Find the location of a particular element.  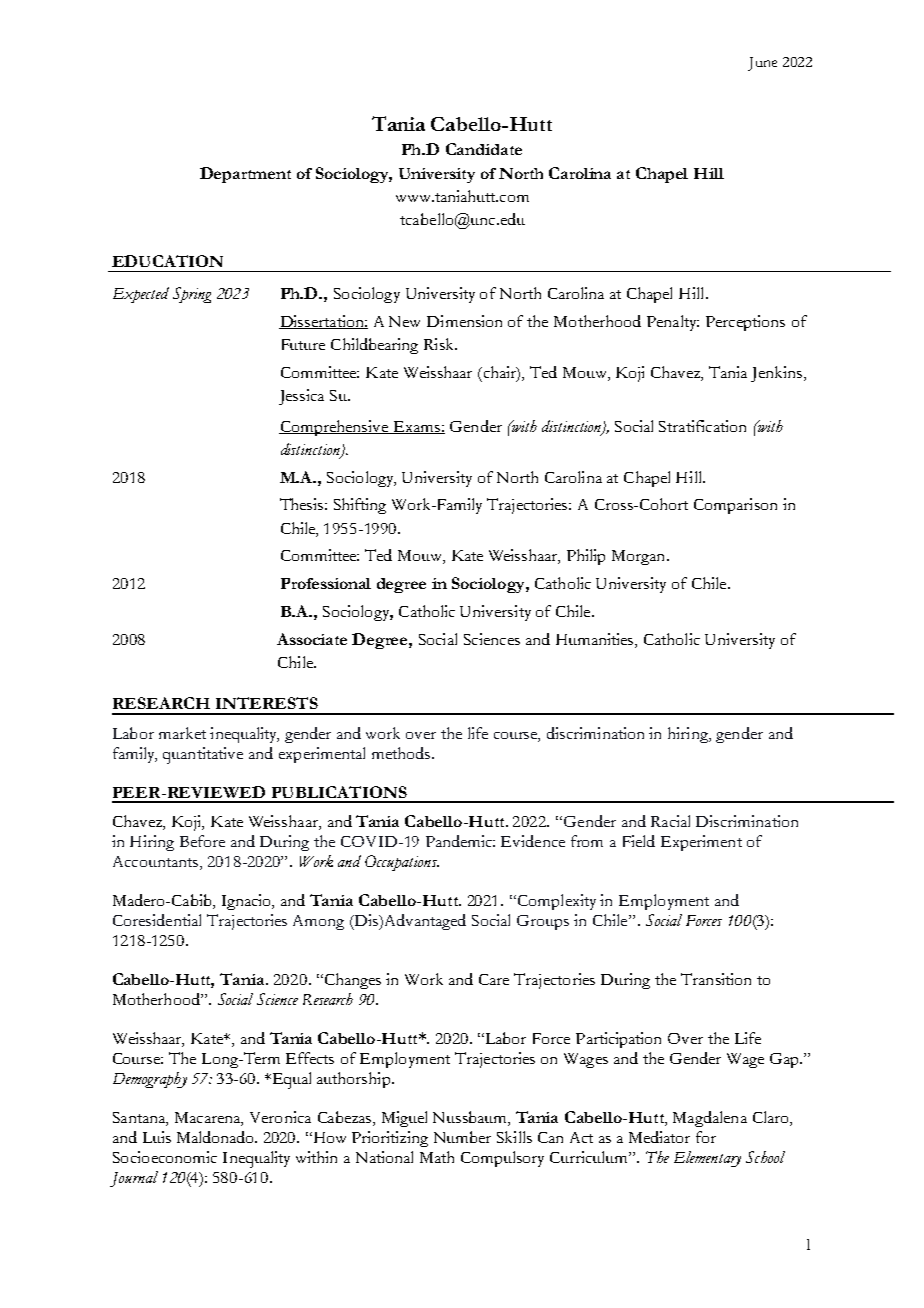

Candidate is located at coordinates (484, 149).
